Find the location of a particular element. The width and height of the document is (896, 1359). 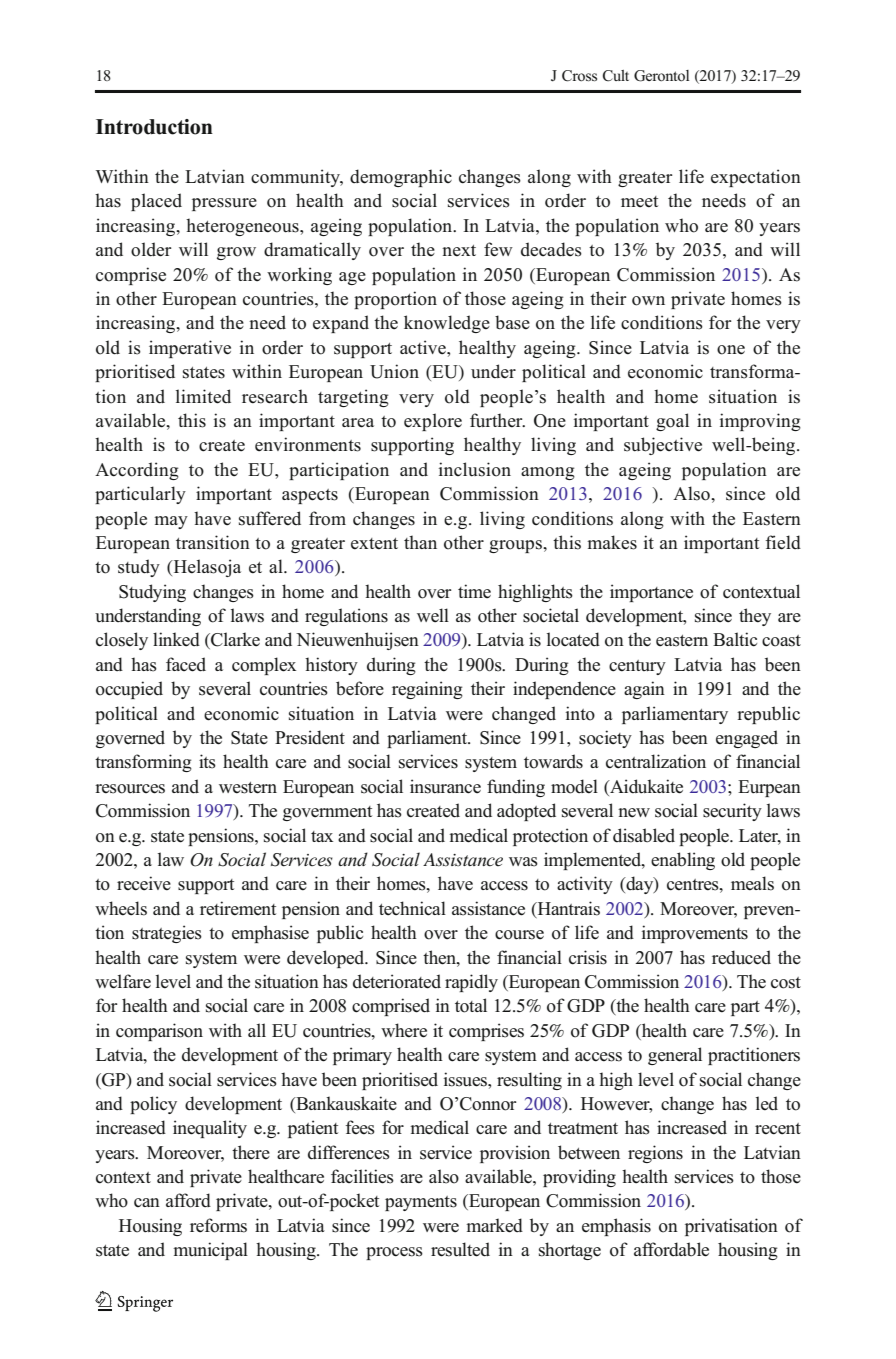

limited is located at coordinates (203, 396).
